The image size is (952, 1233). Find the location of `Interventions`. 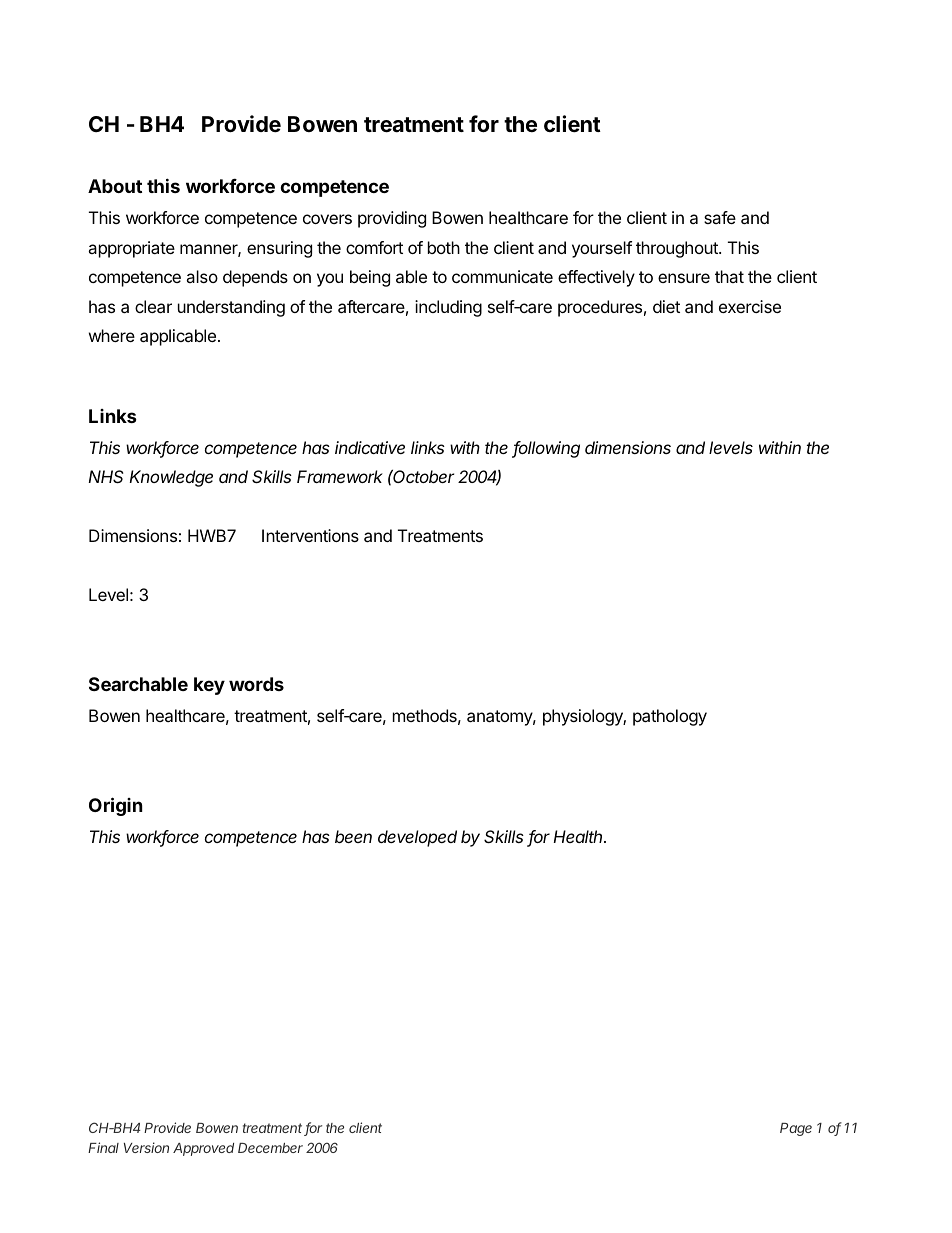

Interventions is located at coordinates (310, 535).
